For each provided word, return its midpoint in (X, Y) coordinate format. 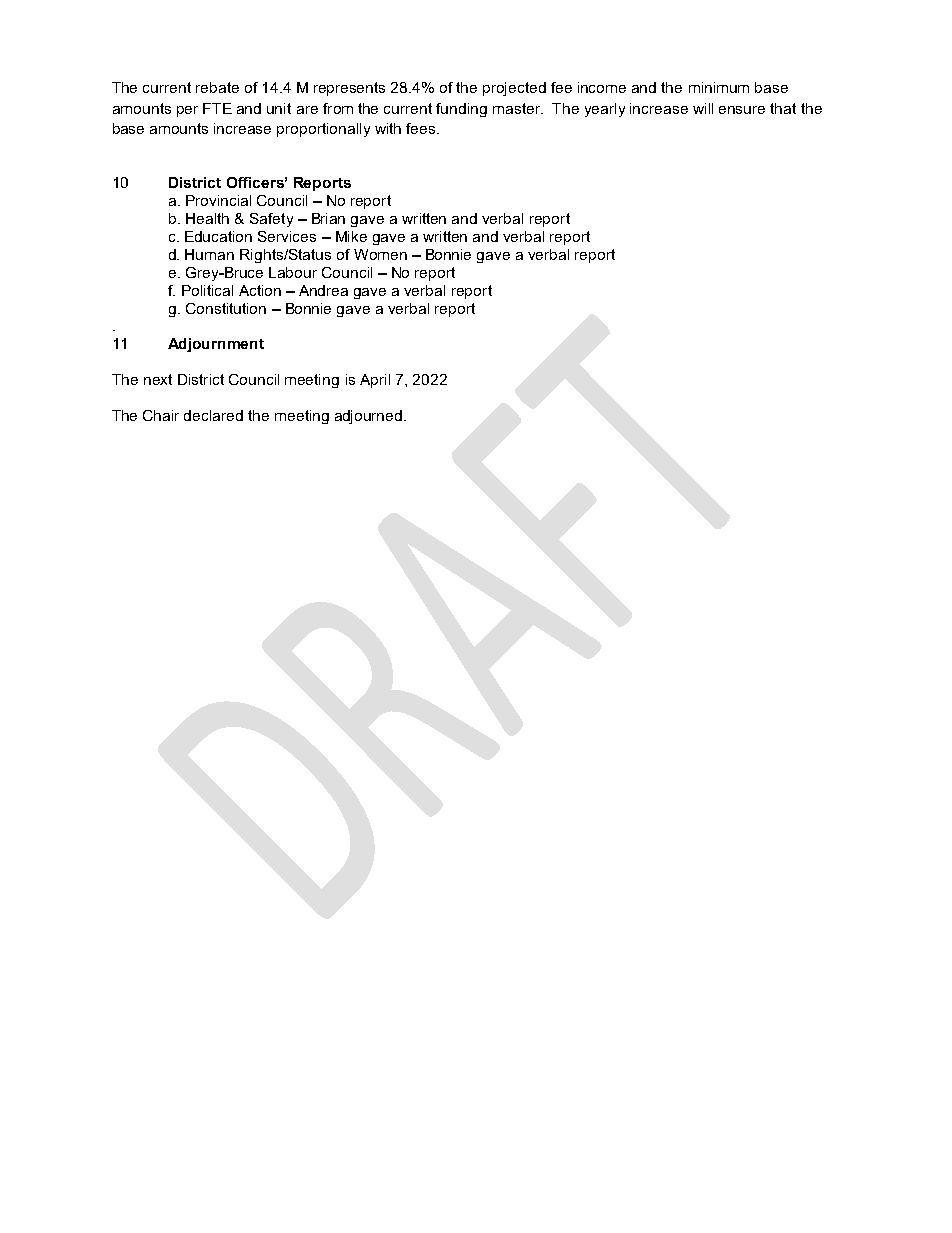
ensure (742, 110)
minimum (719, 87)
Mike (351, 236)
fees (422, 128)
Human (209, 254)
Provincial (218, 200)
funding (461, 110)
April (375, 381)
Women (380, 254)
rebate (217, 87)
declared (213, 415)
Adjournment (216, 345)
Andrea (323, 290)
